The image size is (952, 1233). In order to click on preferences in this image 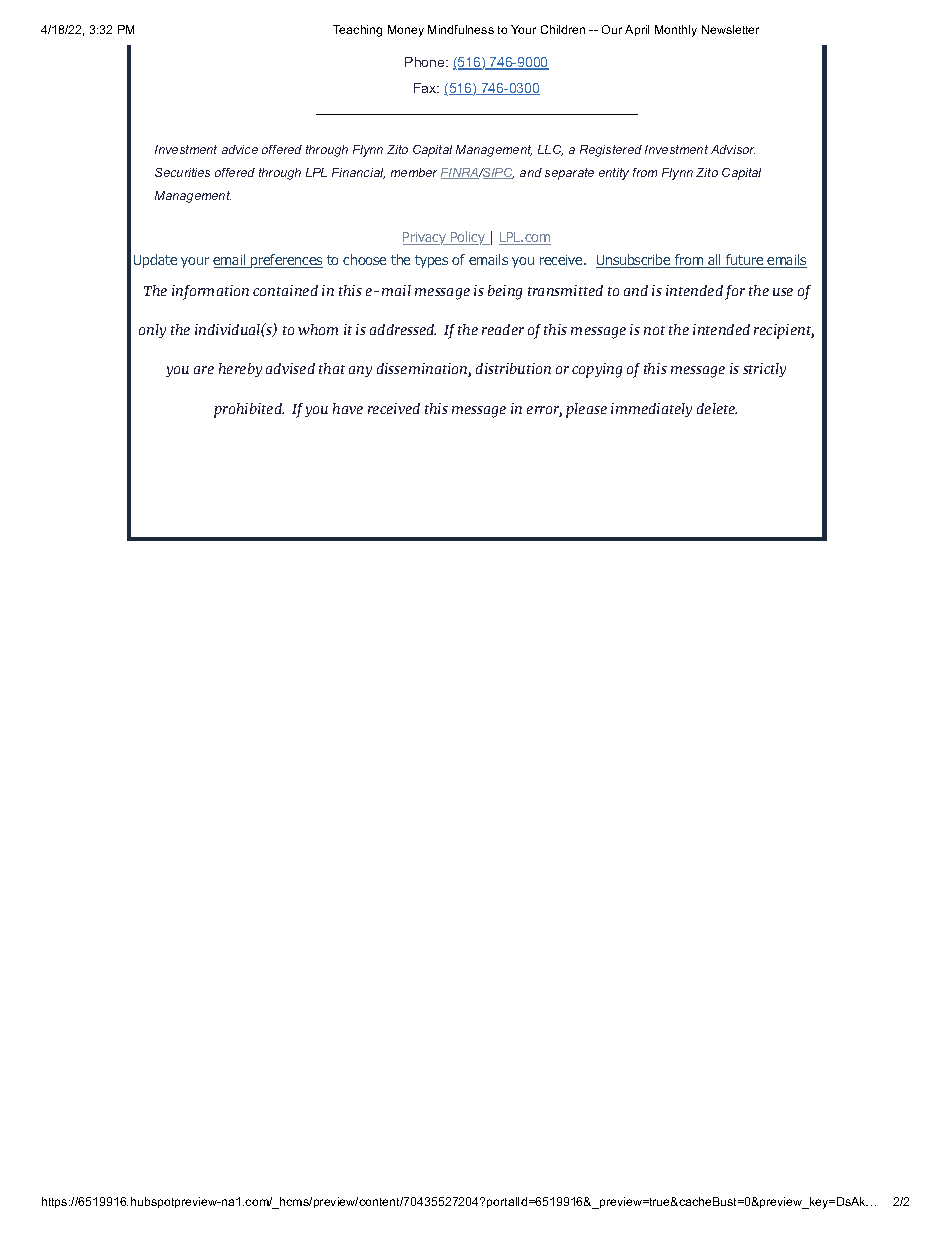, I will do `click(286, 261)`.
